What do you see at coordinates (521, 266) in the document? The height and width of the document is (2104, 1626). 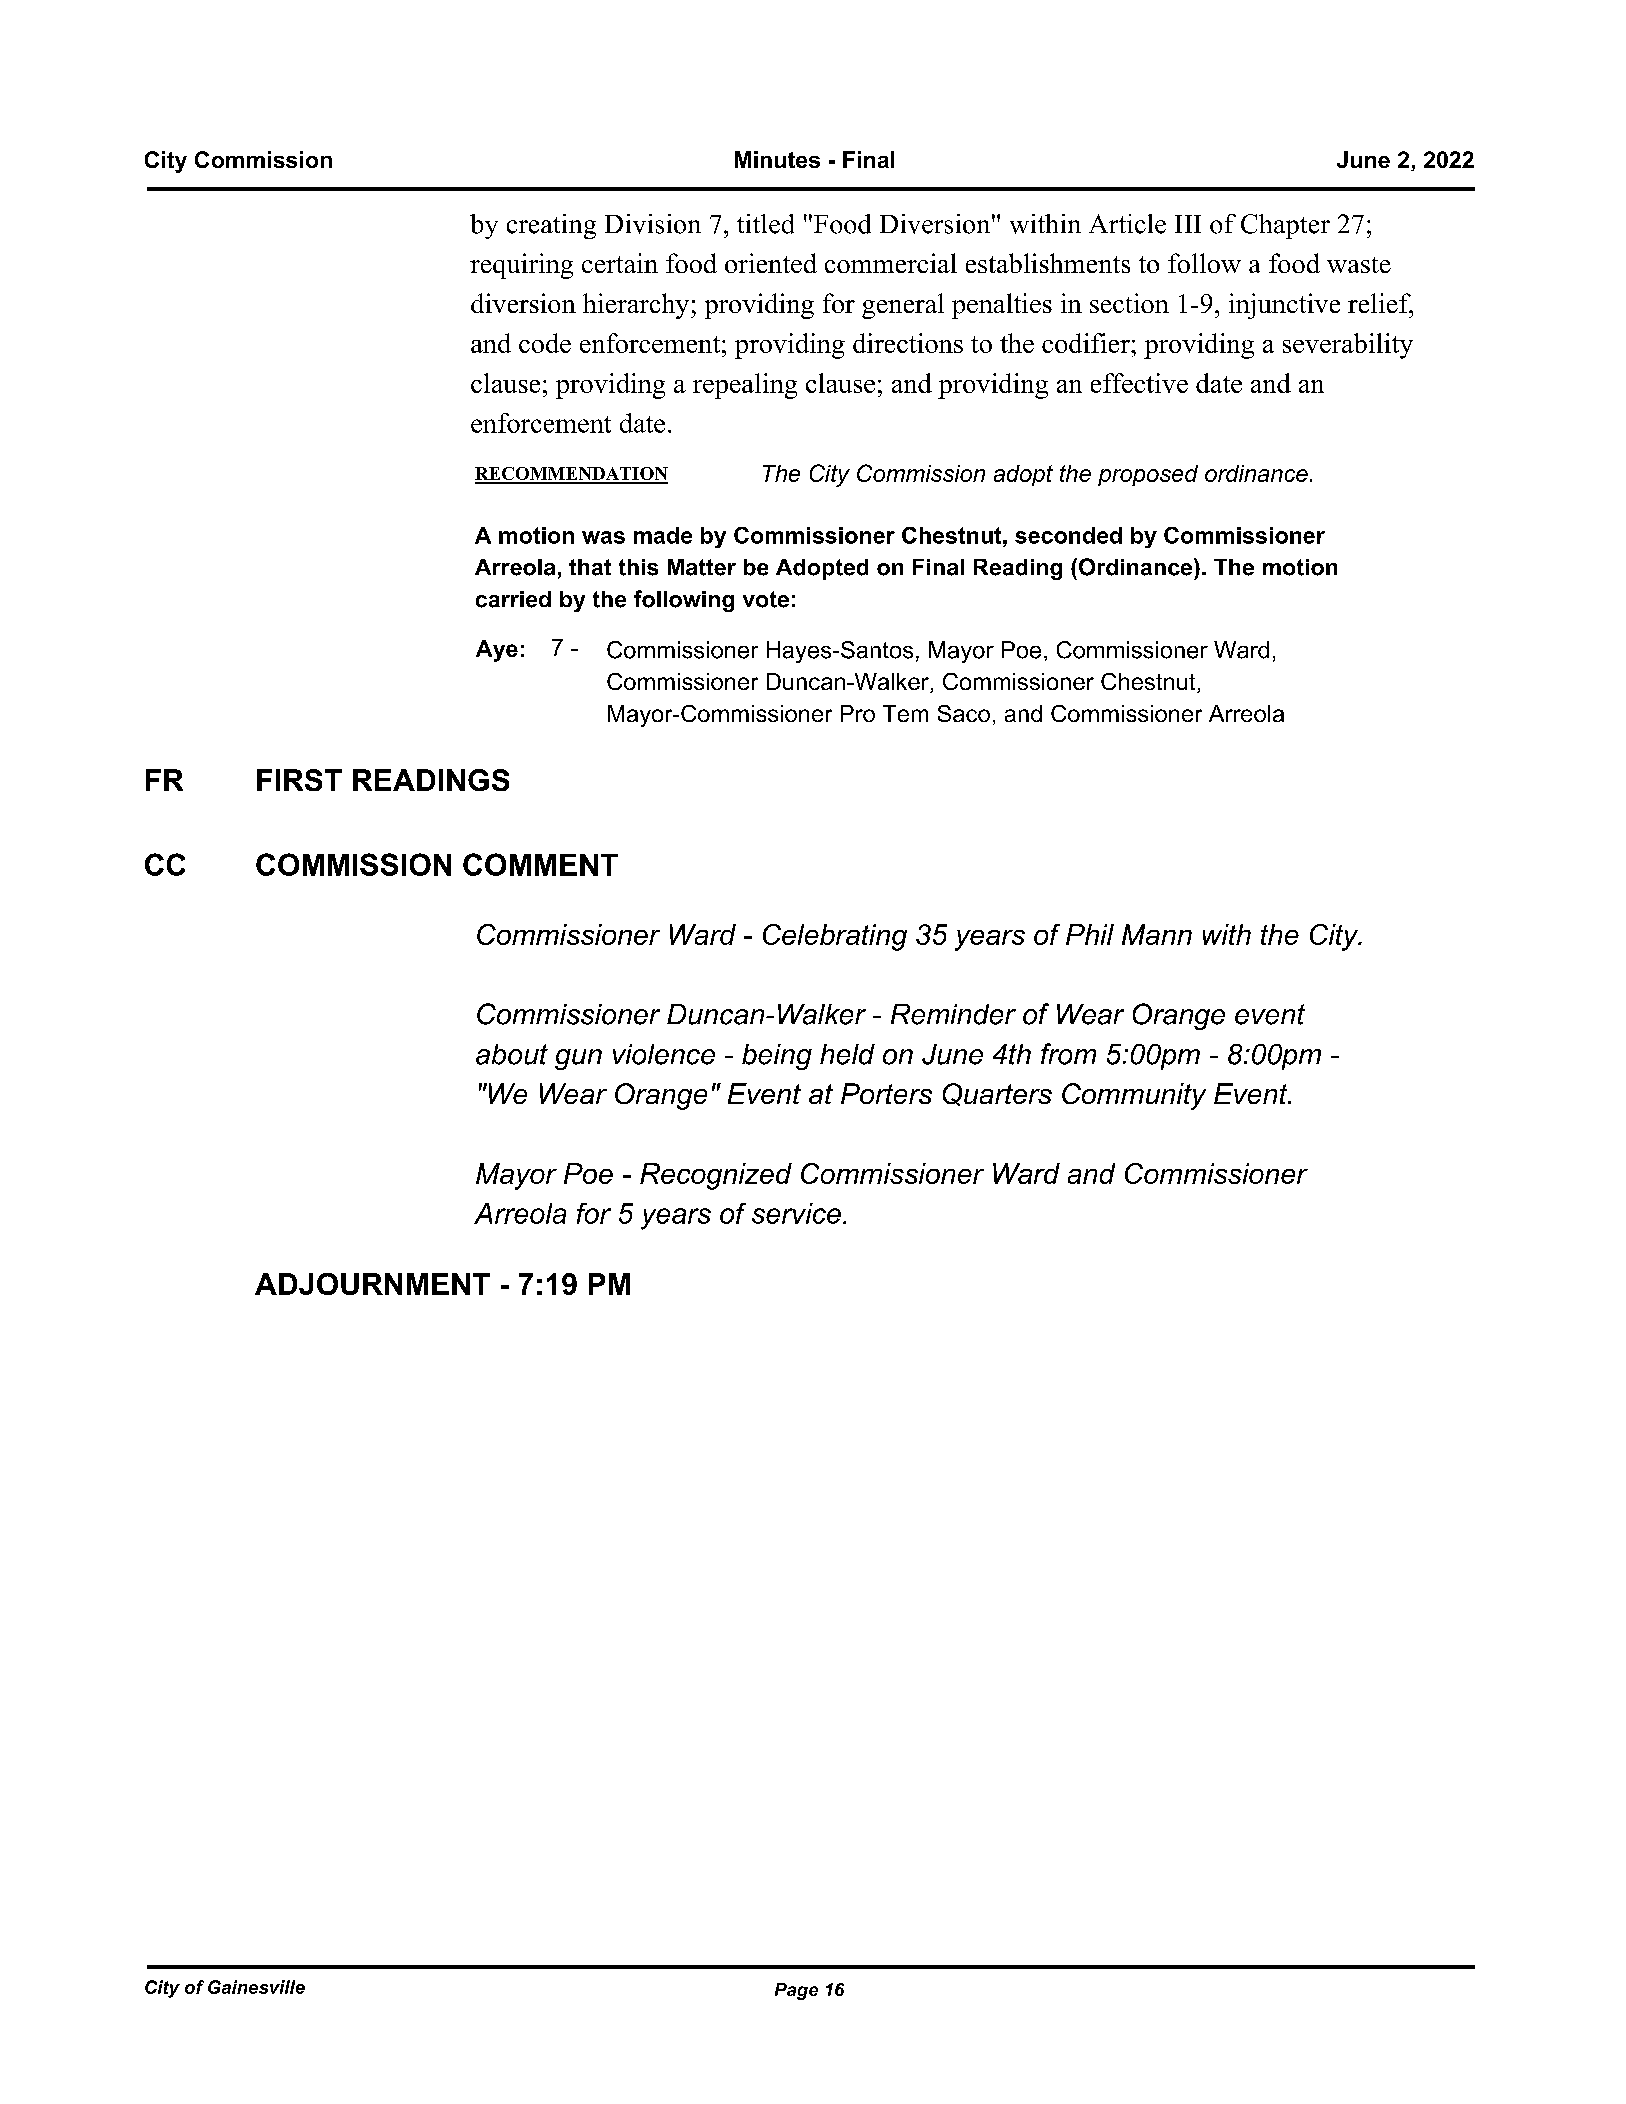 I see `requiring` at bounding box center [521, 266].
